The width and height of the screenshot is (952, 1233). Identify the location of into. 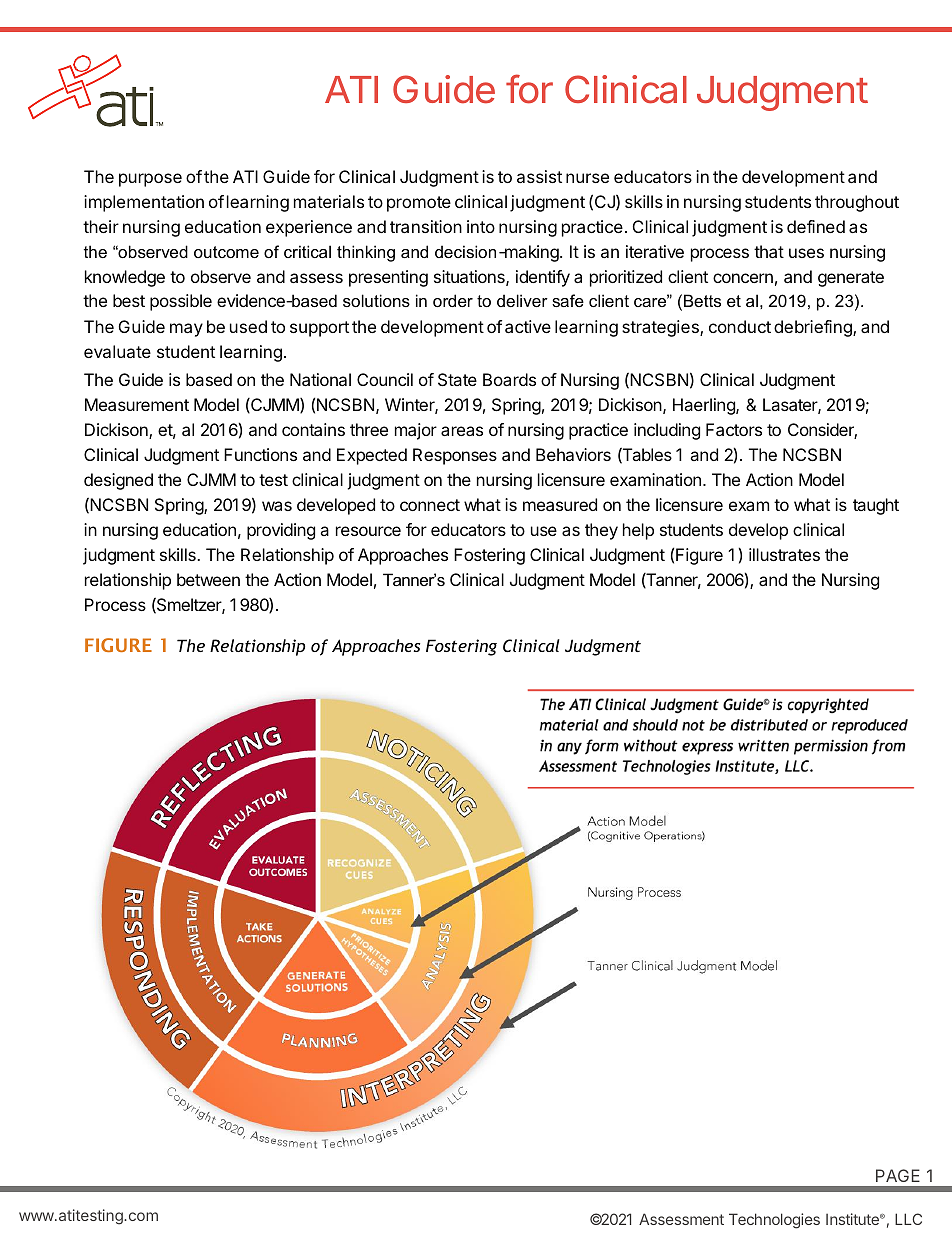
(481, 226).
